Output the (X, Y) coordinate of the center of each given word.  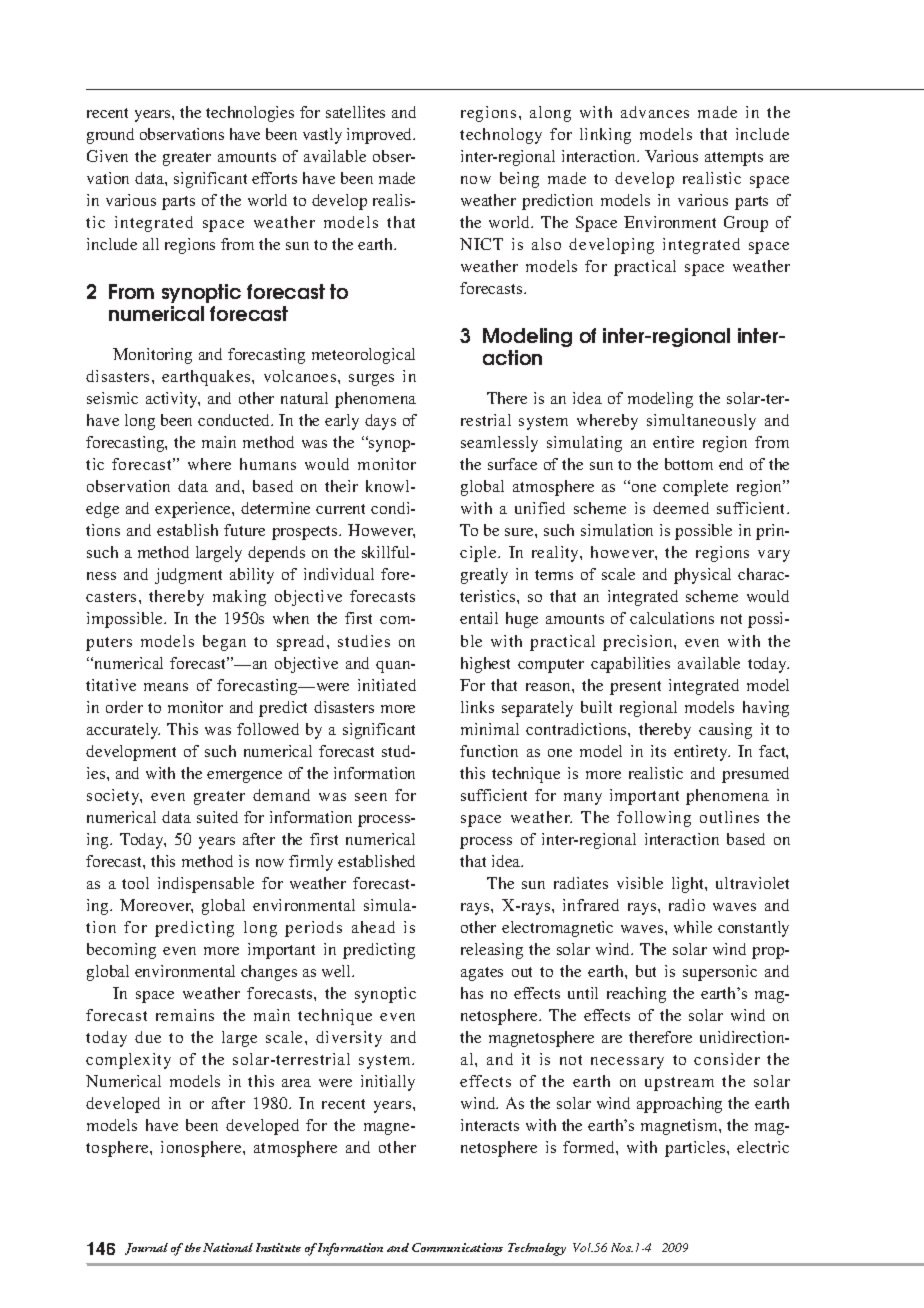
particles (696, 1149)
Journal (146, 1249)
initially (388, 1083)
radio (687, 905)
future (244, 530)
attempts (734, 159)
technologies (250, 114)
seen (371, 797)
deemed (681, 508)
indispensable (206, 885)
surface (512, 464)
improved (381, 136)
